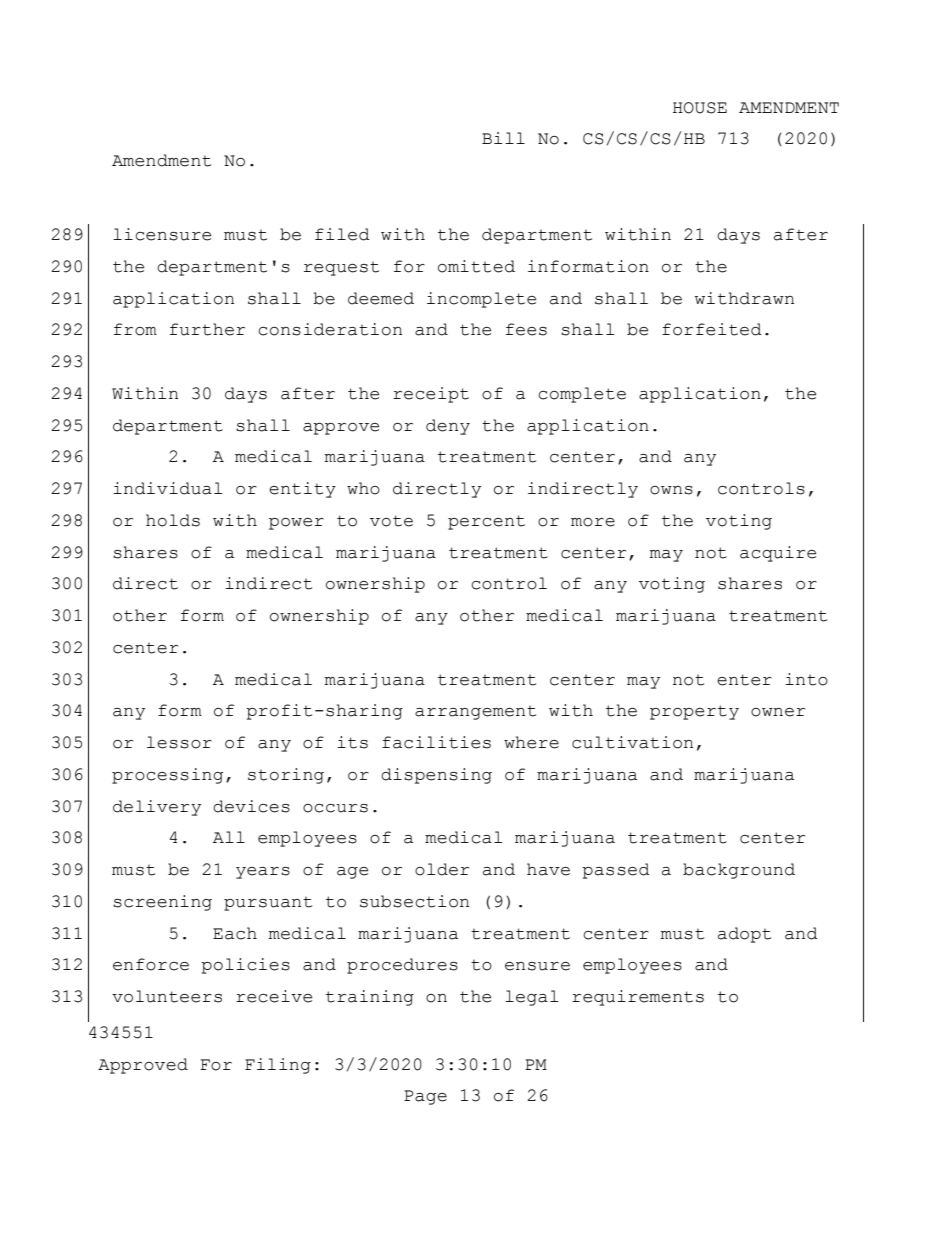  What do you see at coordinates (700, 108) in the screenshot?
I see `HOUSE` at bounding box center [700, 108].
